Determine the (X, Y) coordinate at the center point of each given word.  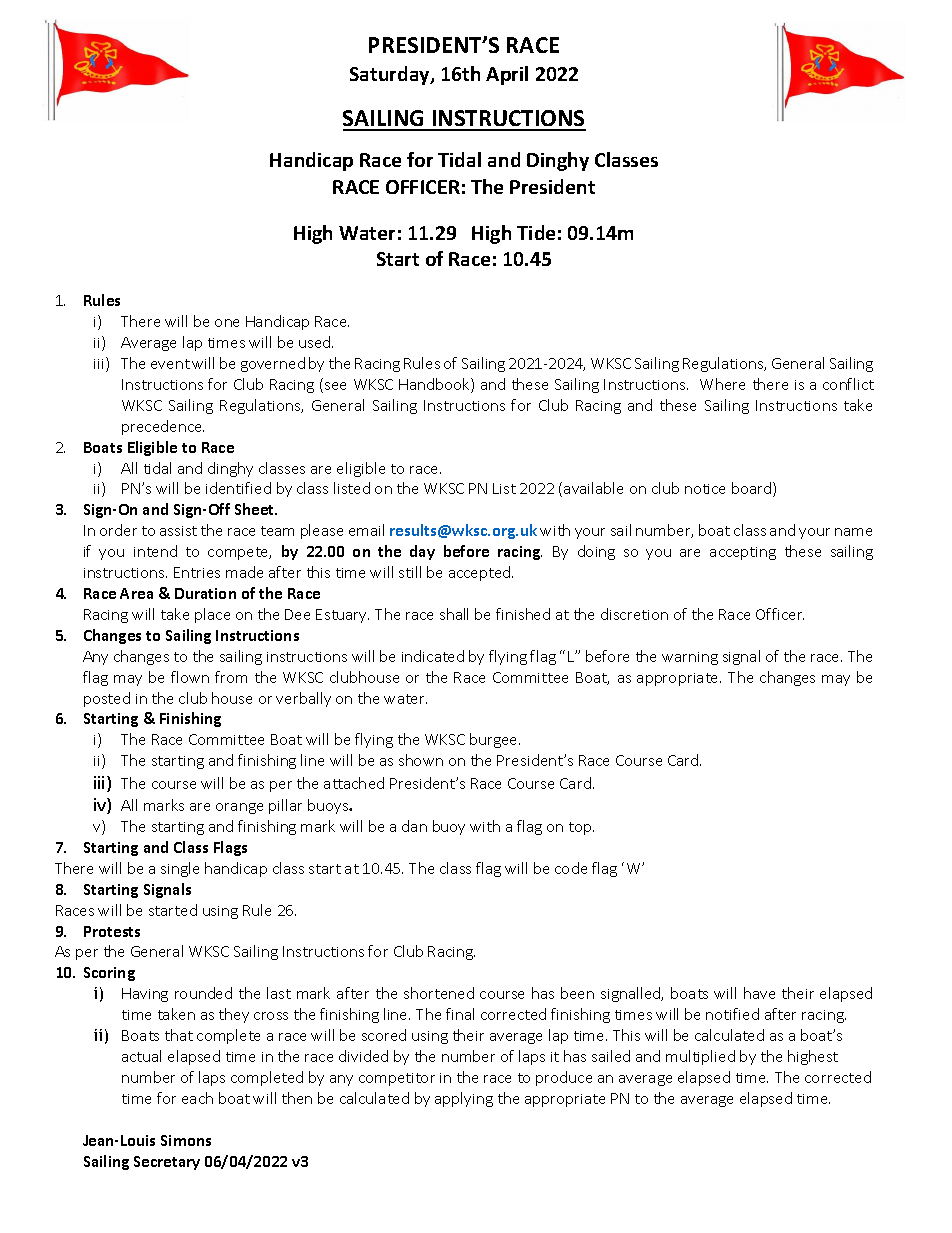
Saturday (391, 75)
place (212, 615)
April (507, 75)
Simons (186, 1140)
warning (690, 658)
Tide (536, 232)
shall (454, 614)
